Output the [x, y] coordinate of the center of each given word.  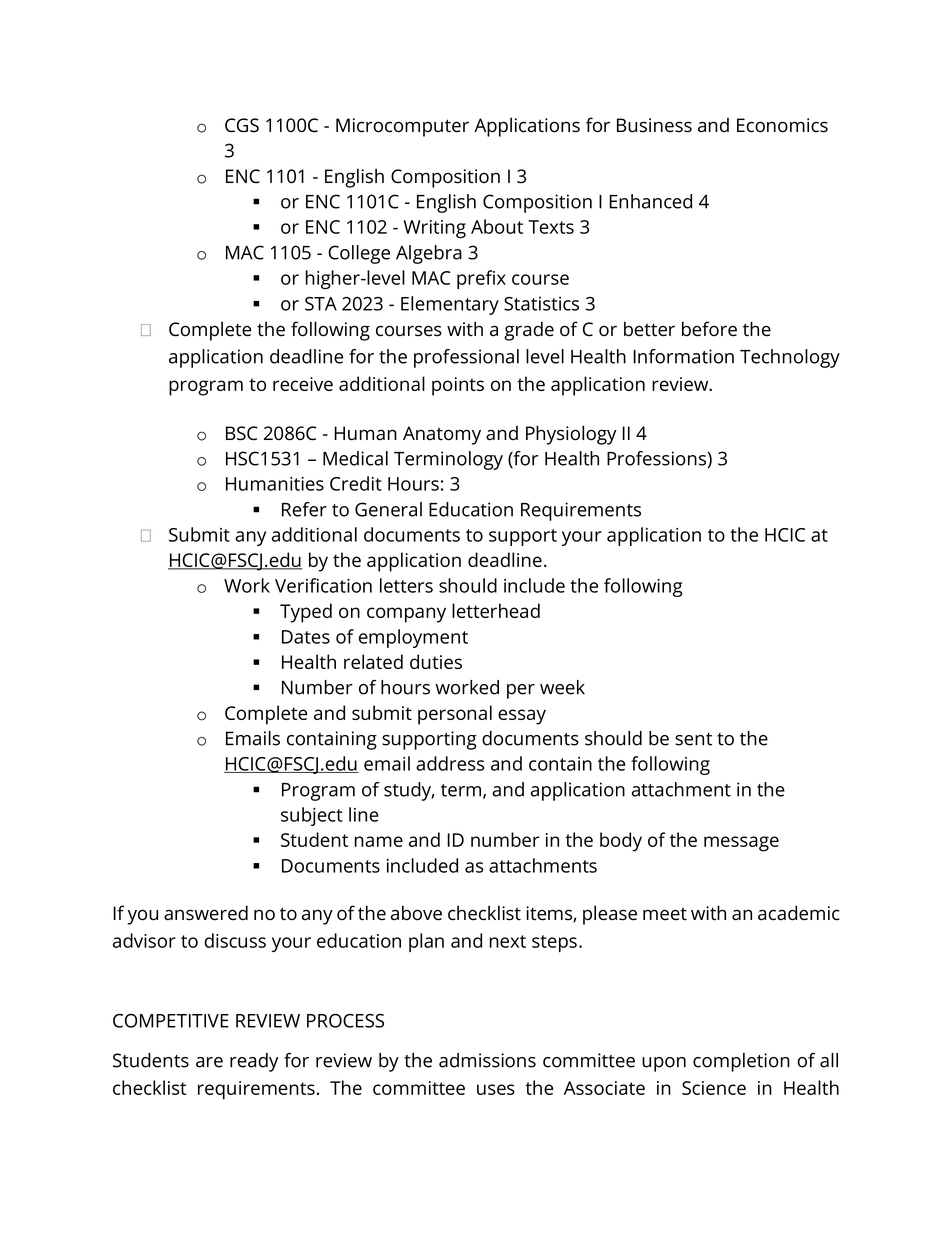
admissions [487, 1060]
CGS [242, 125]
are [209, 1062]
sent [693, 739]
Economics [782, 125]
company [406, 615]
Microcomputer [402, 127]
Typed [306, 613]
